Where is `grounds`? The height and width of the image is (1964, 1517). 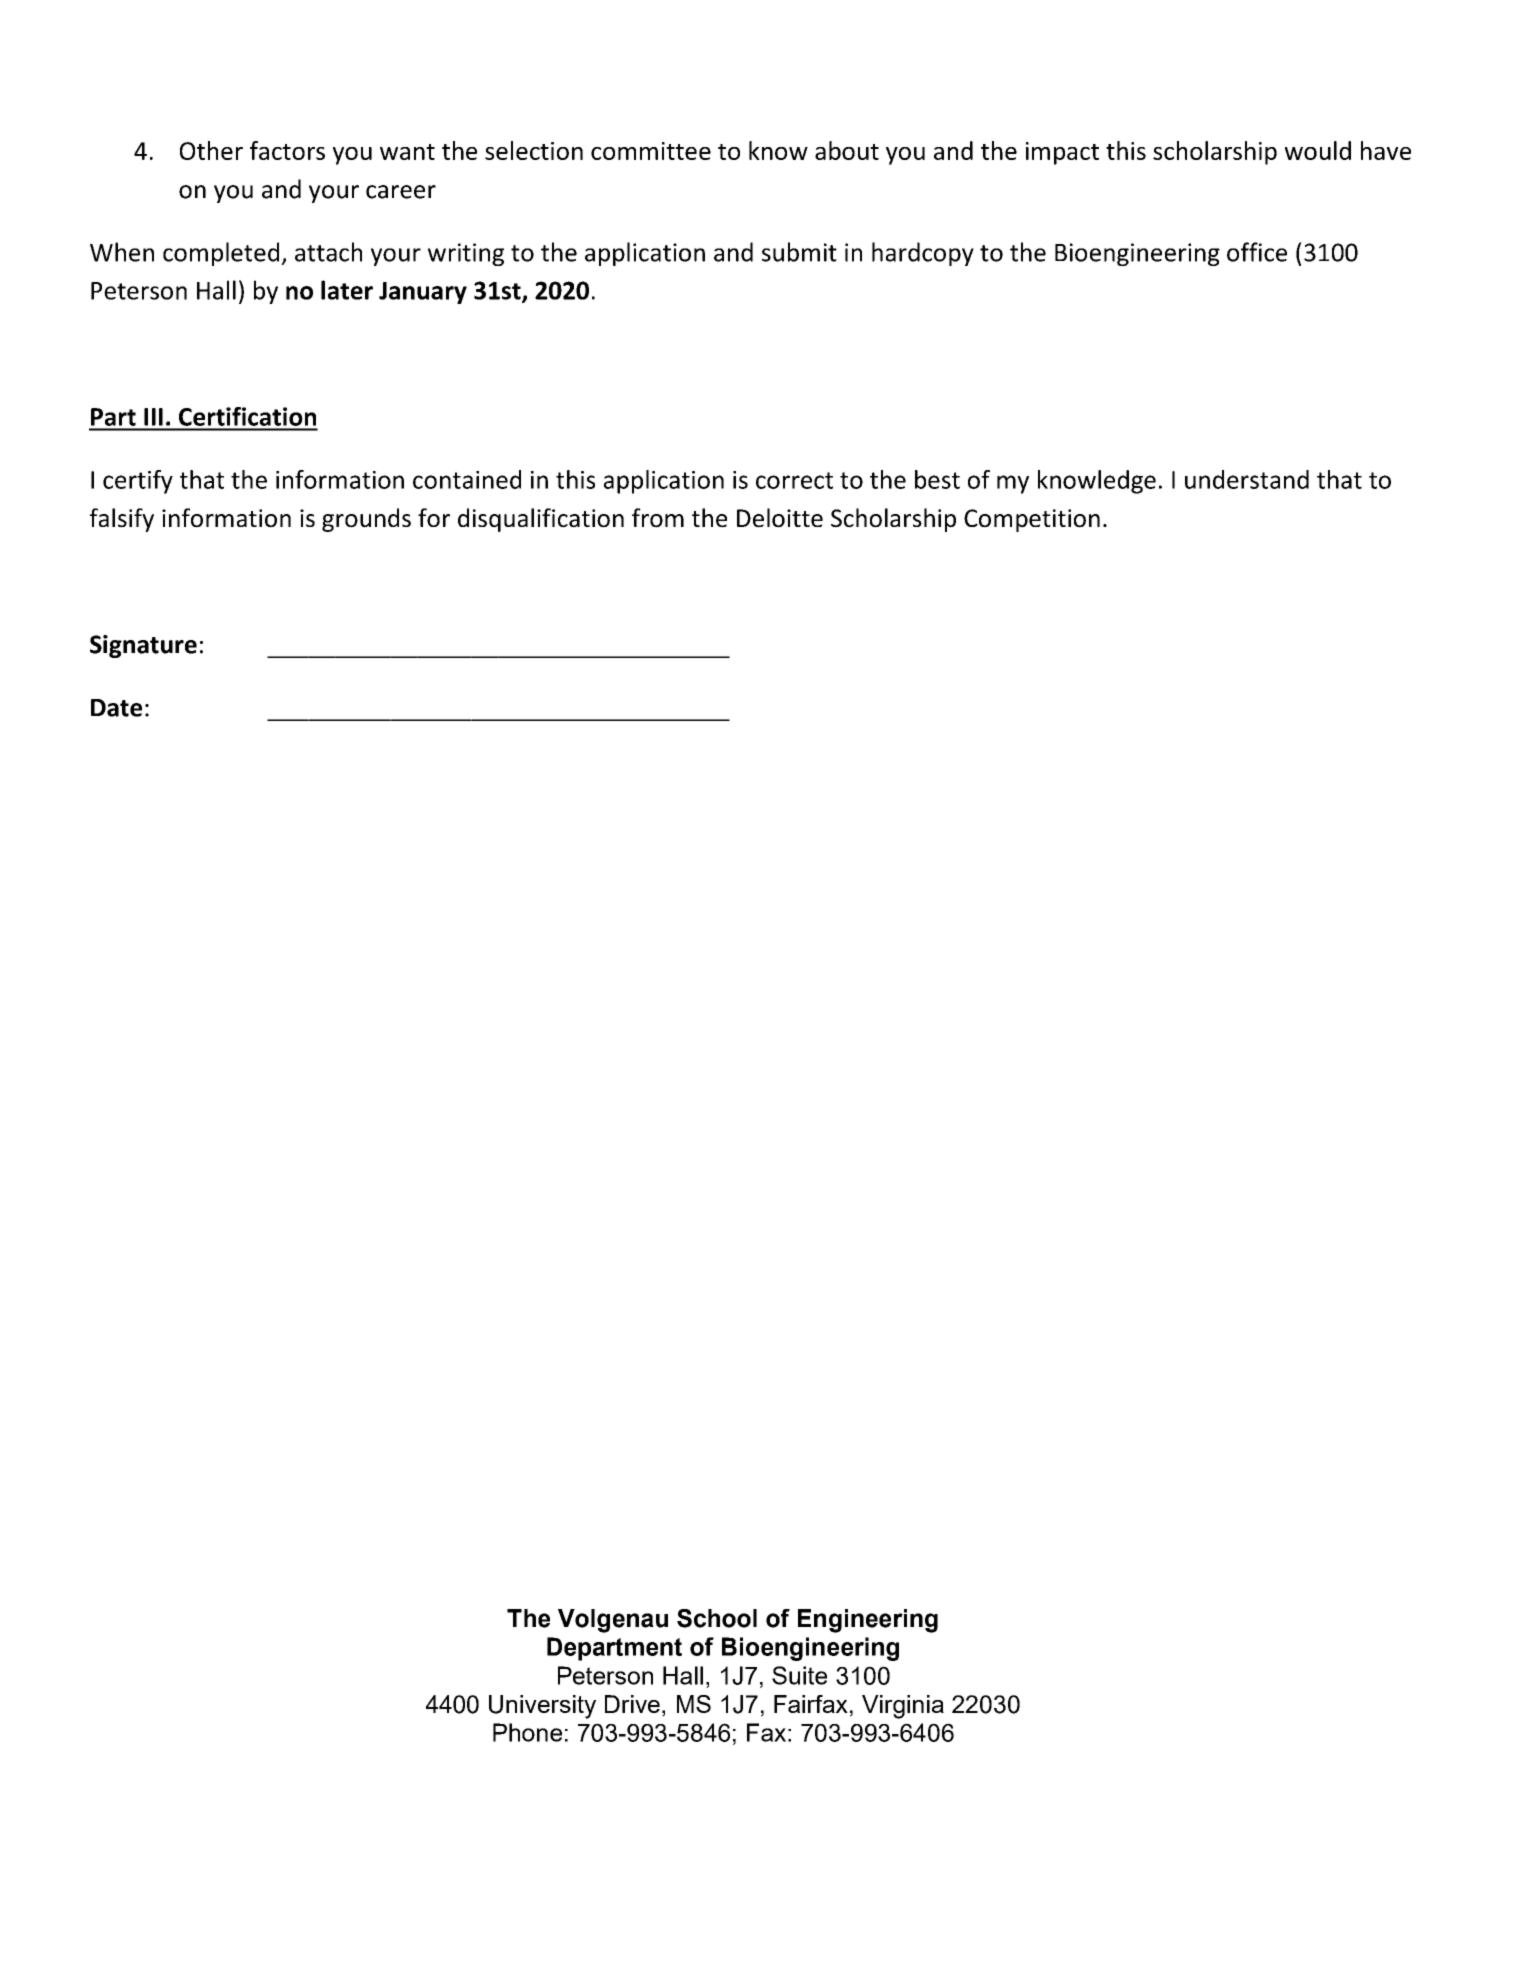
grounds is located at coordinates (366, 520).
